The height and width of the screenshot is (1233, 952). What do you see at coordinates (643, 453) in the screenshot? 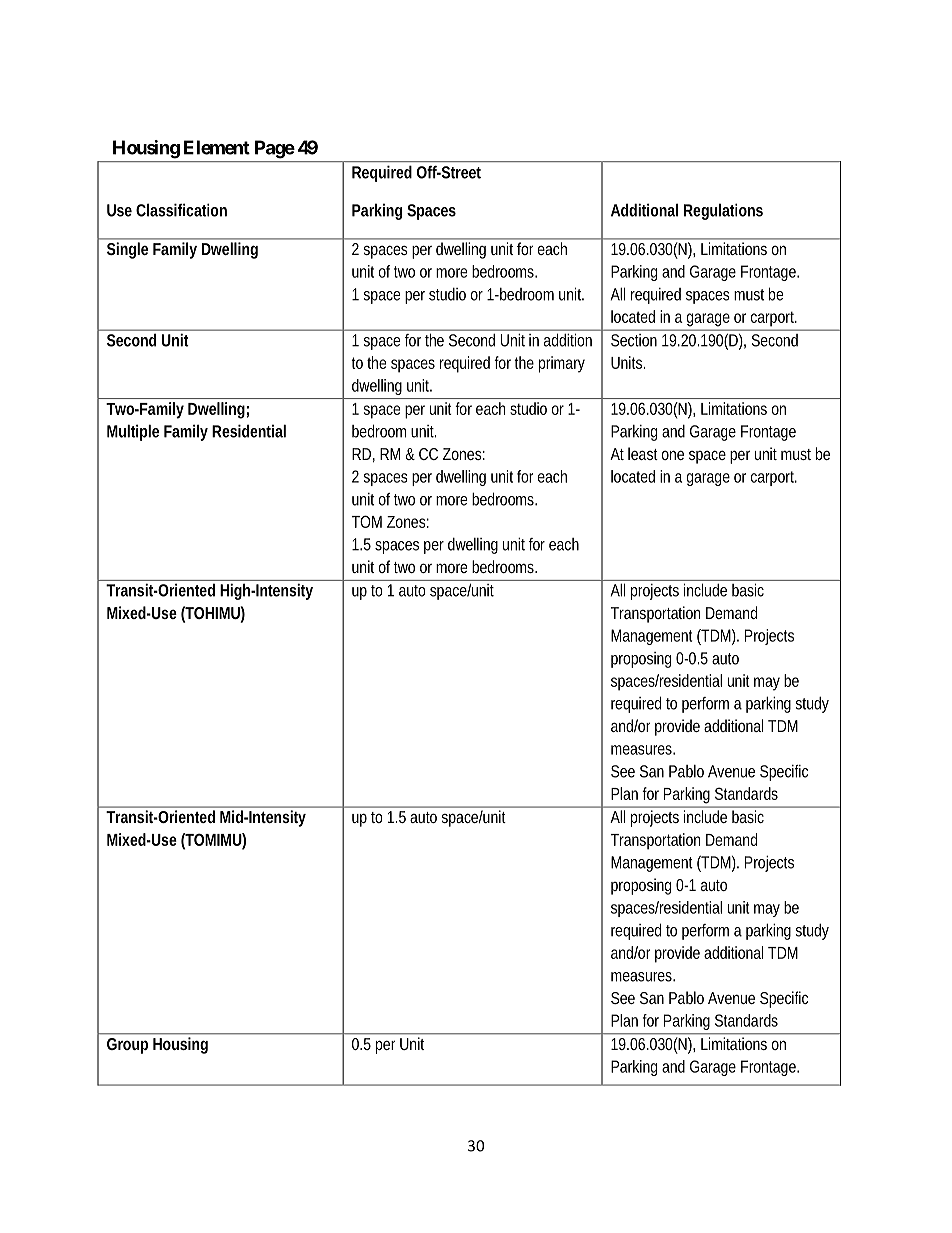
I see `least` at bounding box center [643, 453].
